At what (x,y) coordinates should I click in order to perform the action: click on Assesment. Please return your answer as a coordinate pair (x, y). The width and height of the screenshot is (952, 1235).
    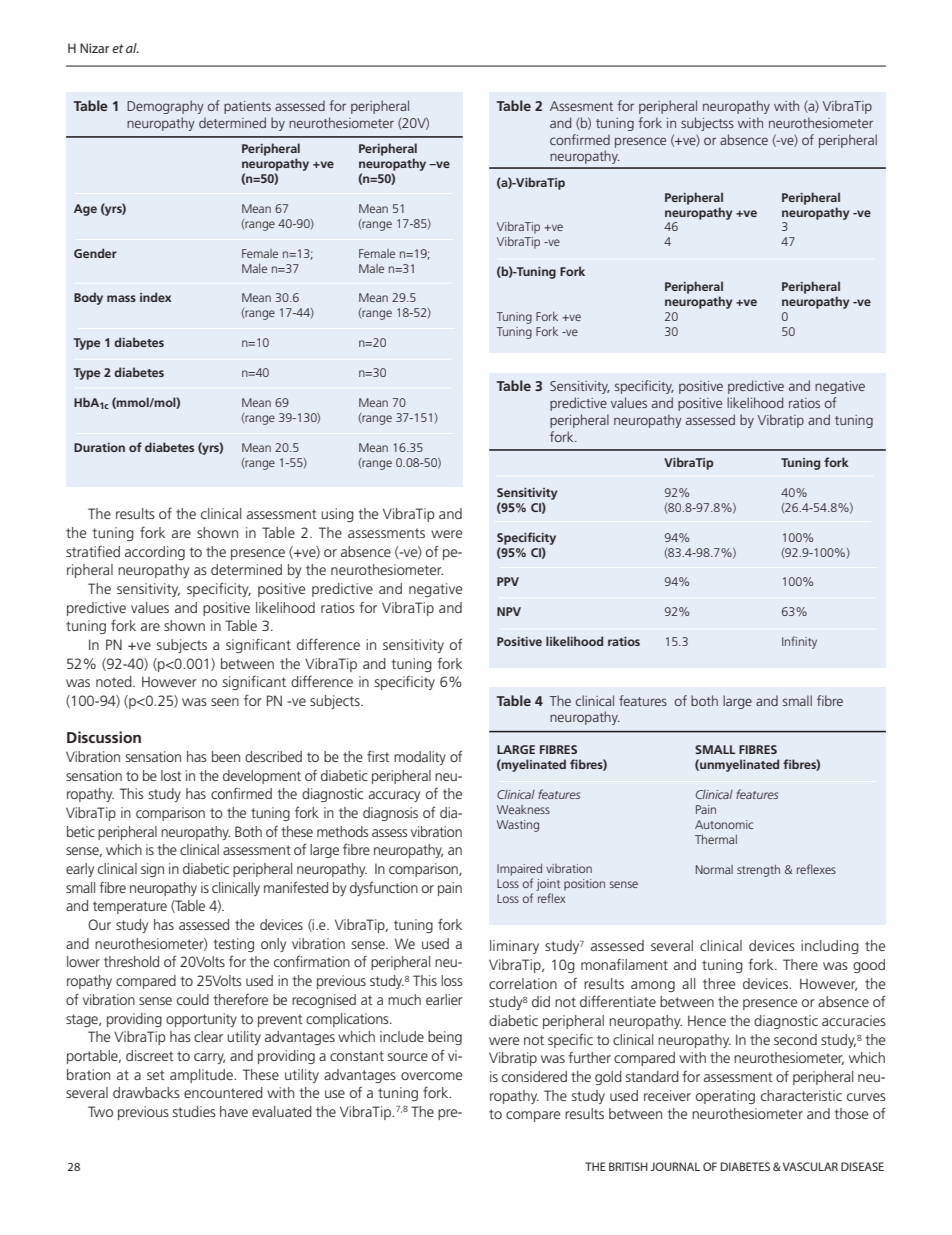
    Looking at the image, I should click on (581, 106).
